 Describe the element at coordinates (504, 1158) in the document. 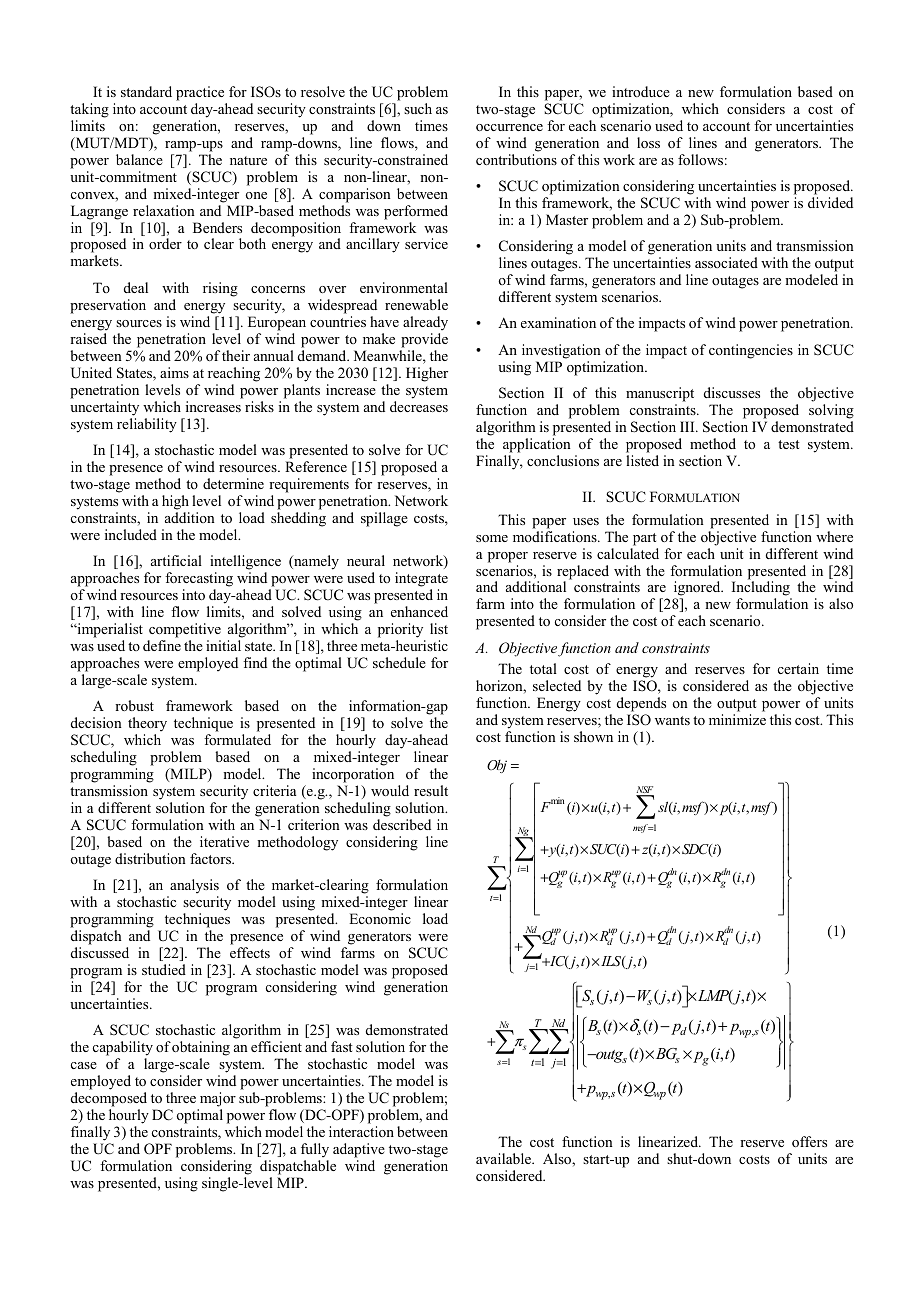

I see `available` at that location.
